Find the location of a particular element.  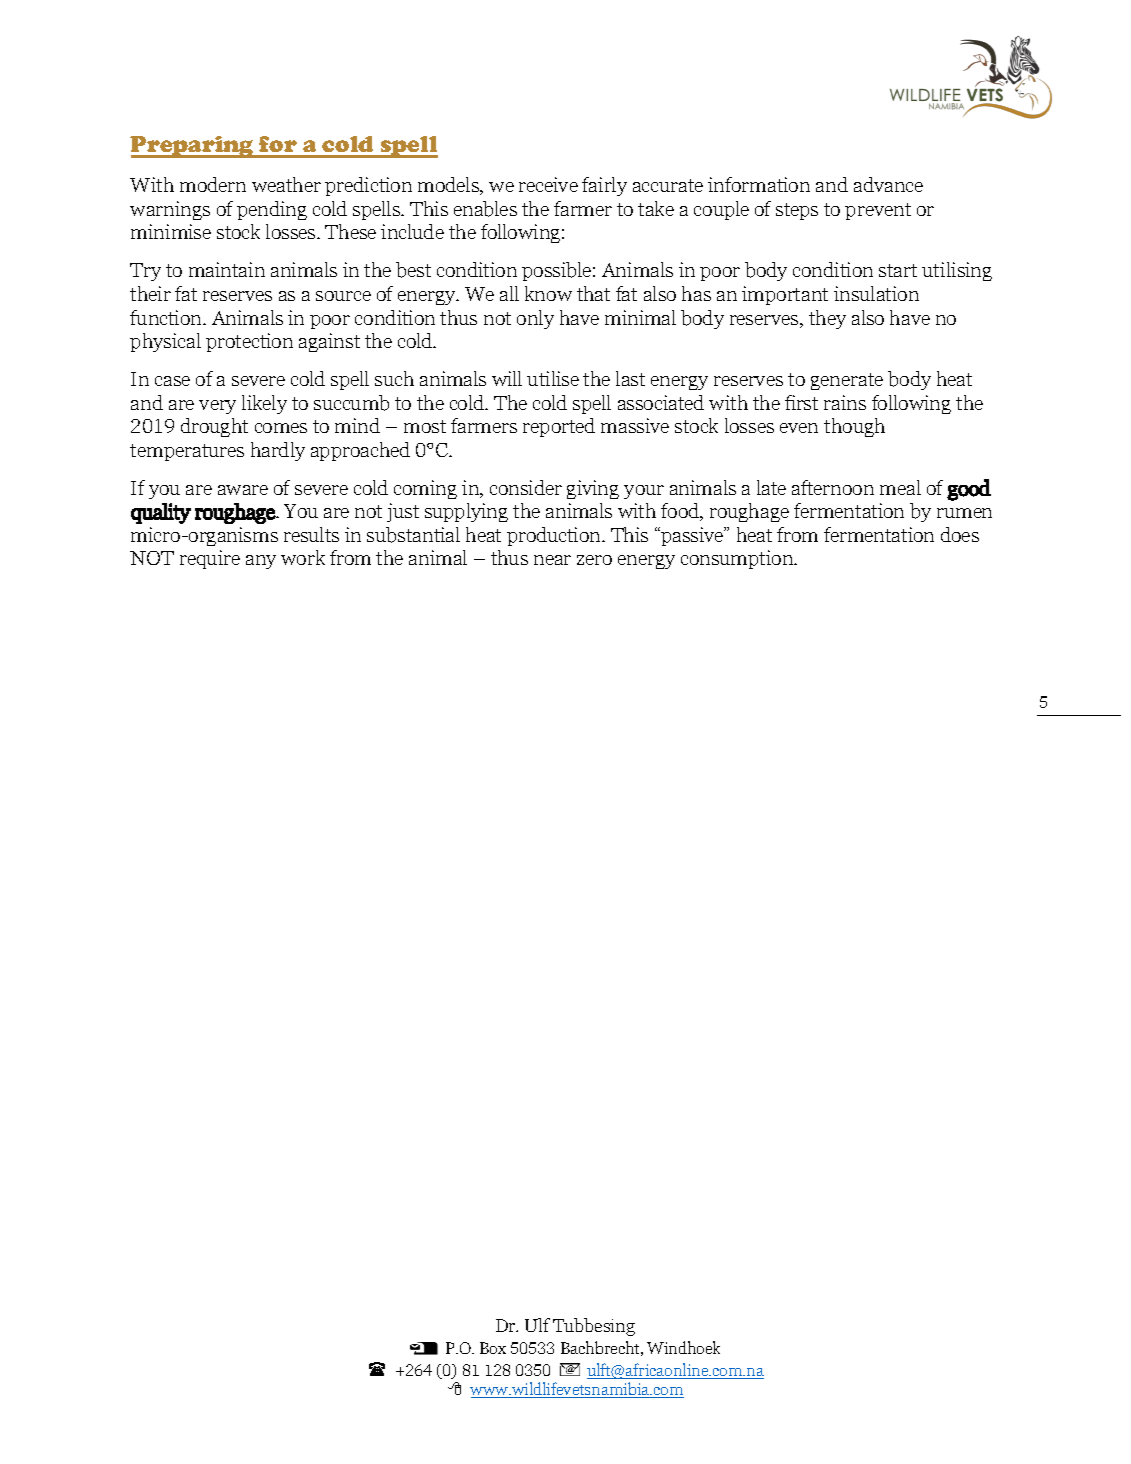

receive is located at coordinates (548, 184).
